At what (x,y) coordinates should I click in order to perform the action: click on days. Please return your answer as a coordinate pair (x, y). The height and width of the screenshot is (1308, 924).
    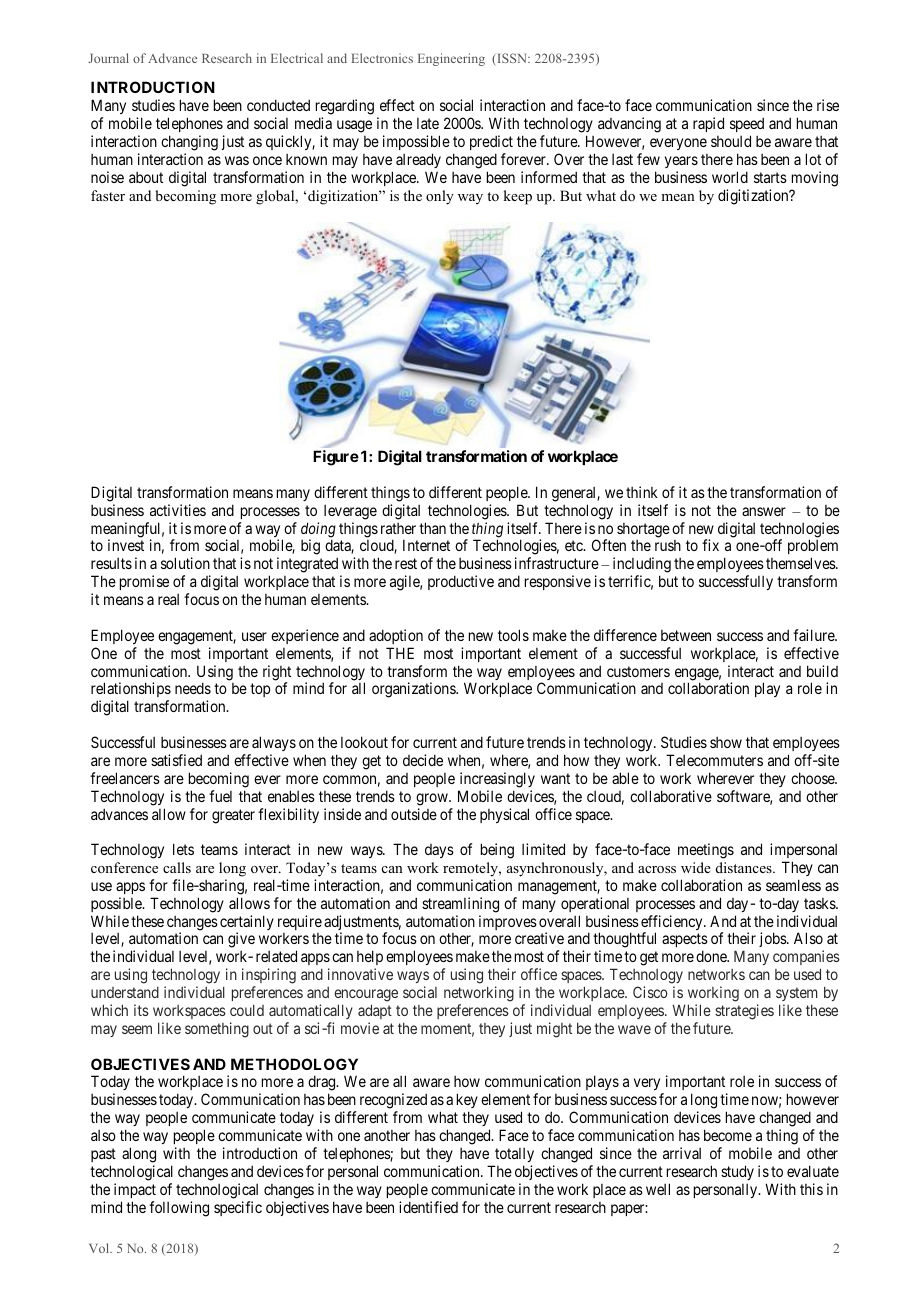
    Looking at the image, I should click on (439, 851).
